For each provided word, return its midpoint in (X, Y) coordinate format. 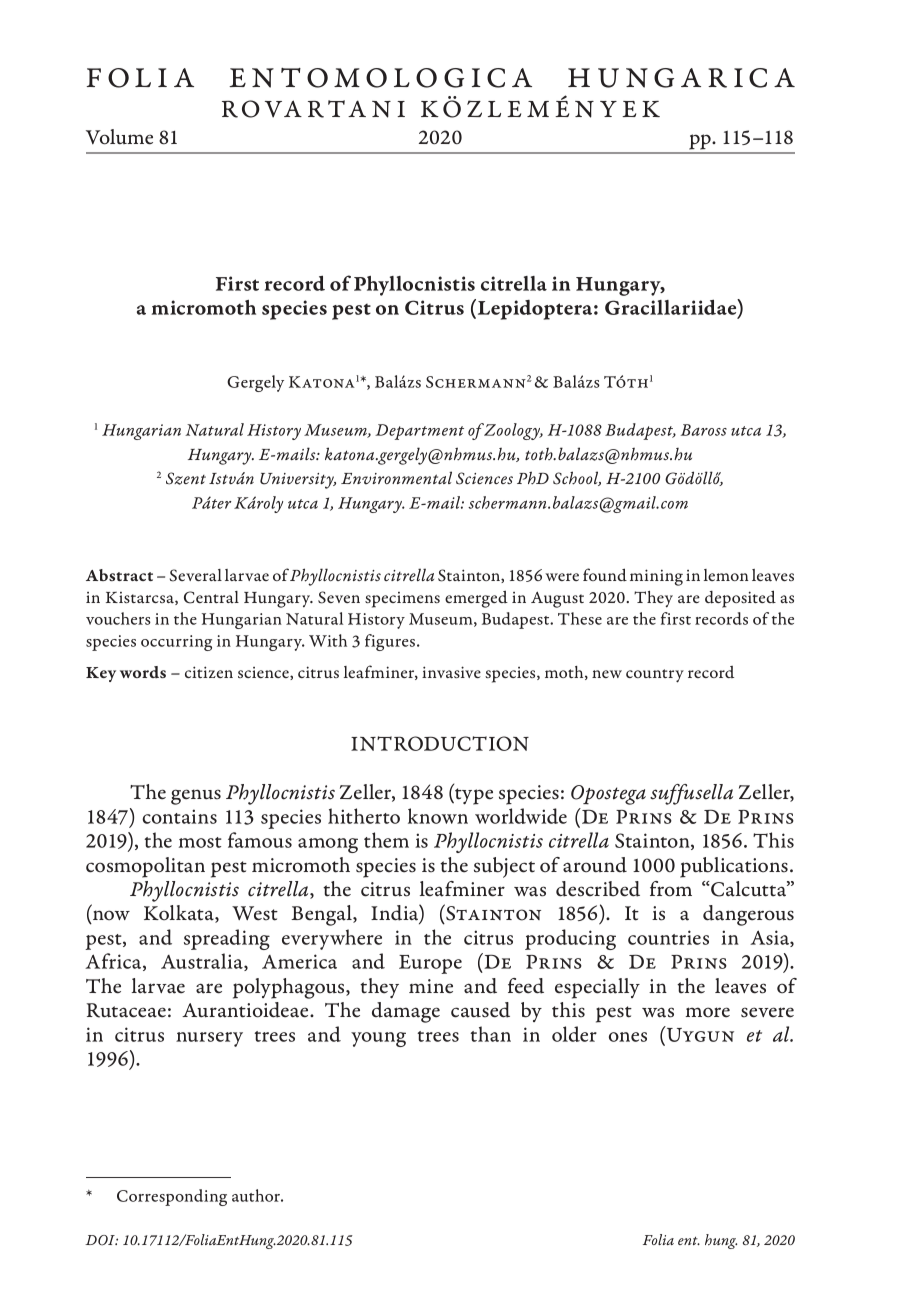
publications (734, 867)
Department (419, 432)
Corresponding (172, 1197)
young (378, 1039)
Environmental (396, 478)
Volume (119, 137)
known (438, 816)
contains (179, 816)
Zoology (513, 431)
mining (656, 577)
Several (196, 575)
